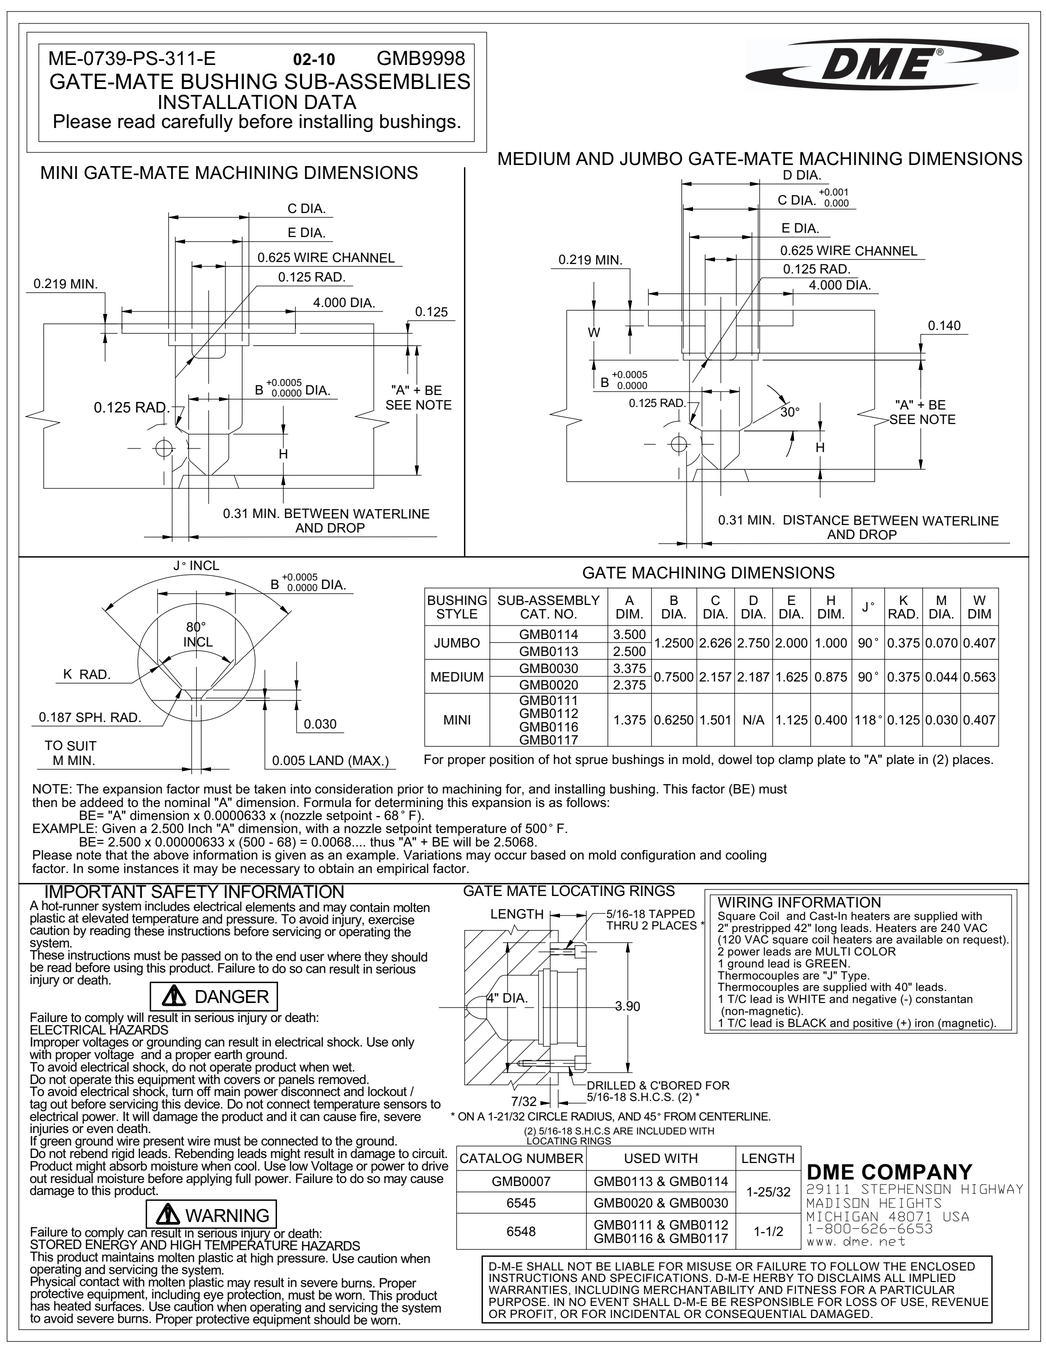  What do you see at coordinates (816, 520) in the page?
I see `DISTANCE` at bounding box center [816, 520].
